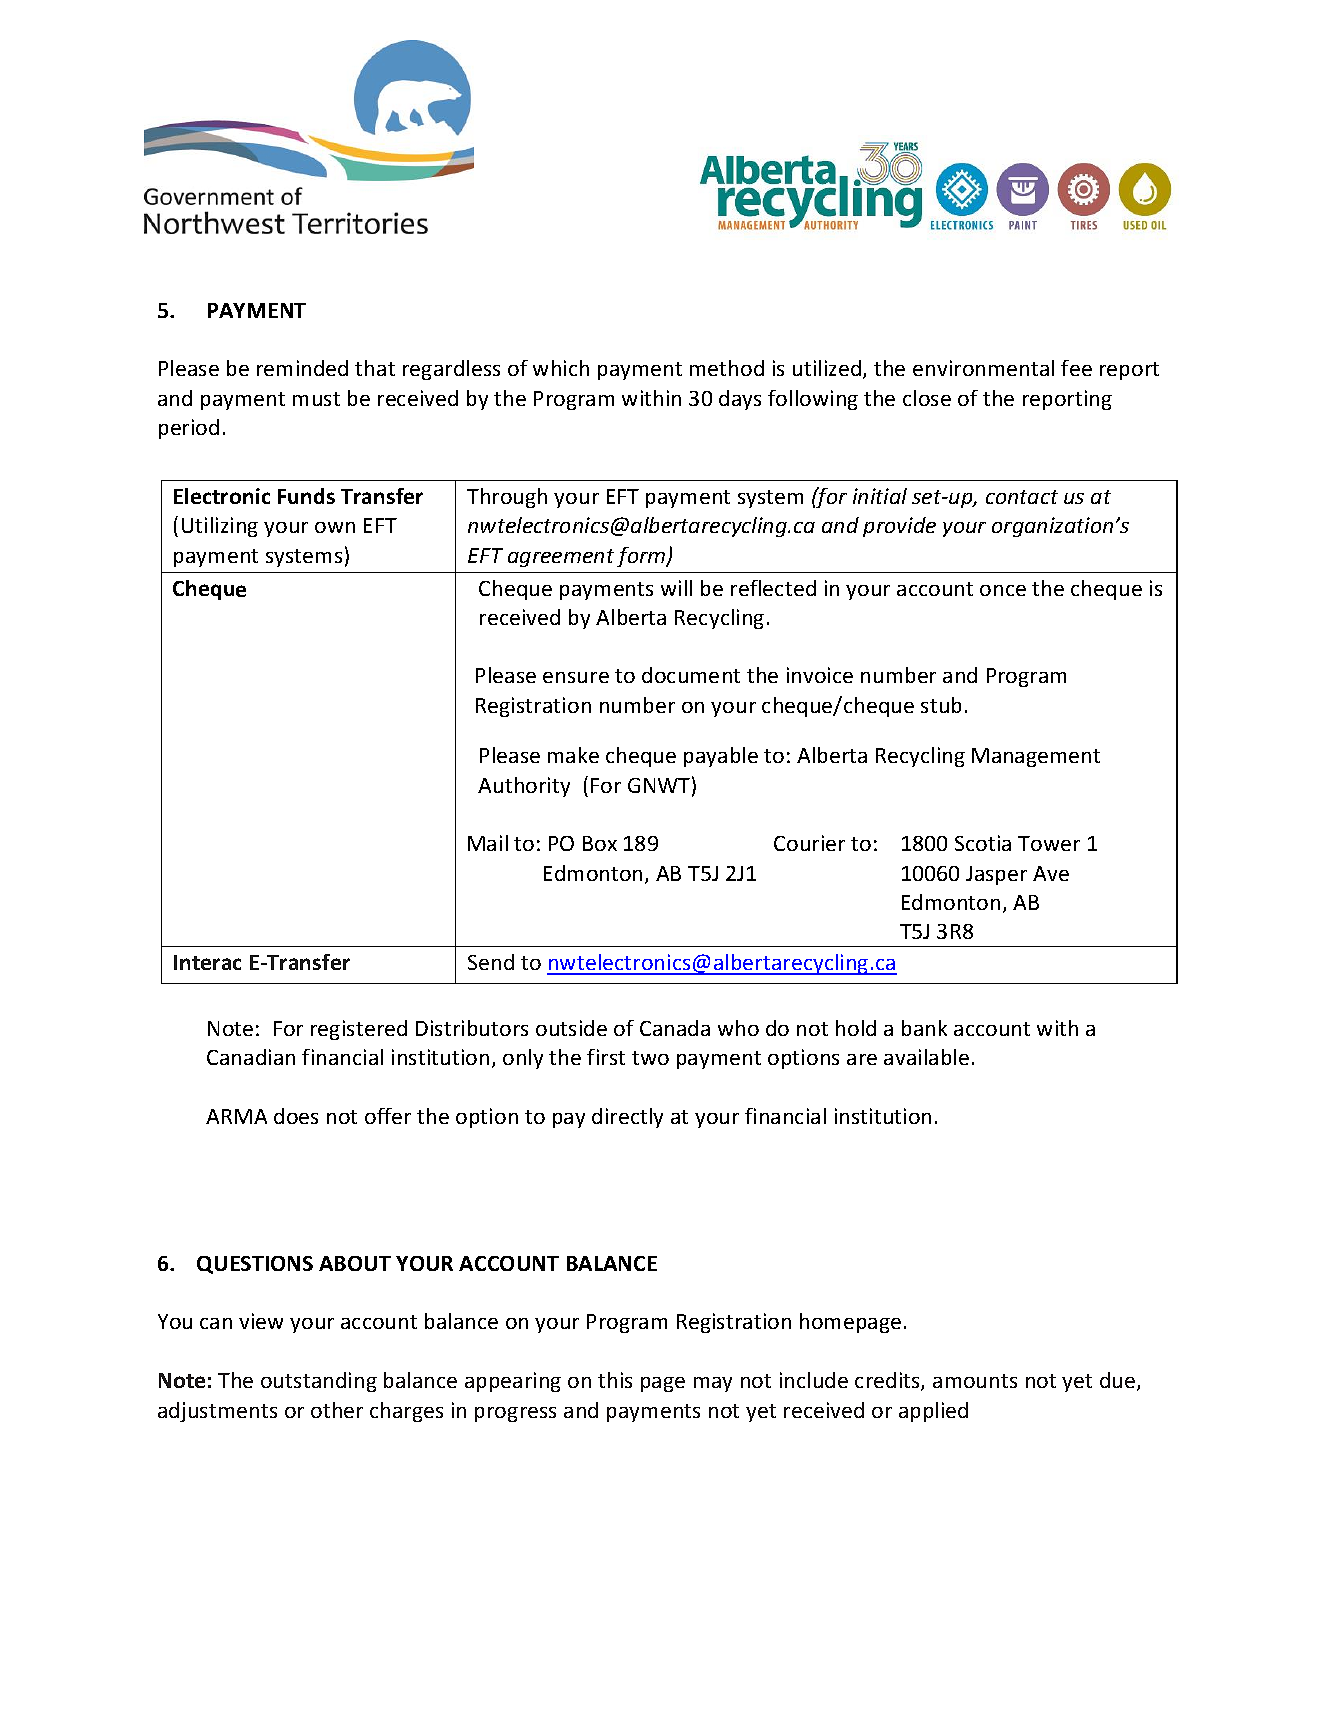  Describe the element at coordinates (983, 368) in the page. I see `environmental` at that location.
